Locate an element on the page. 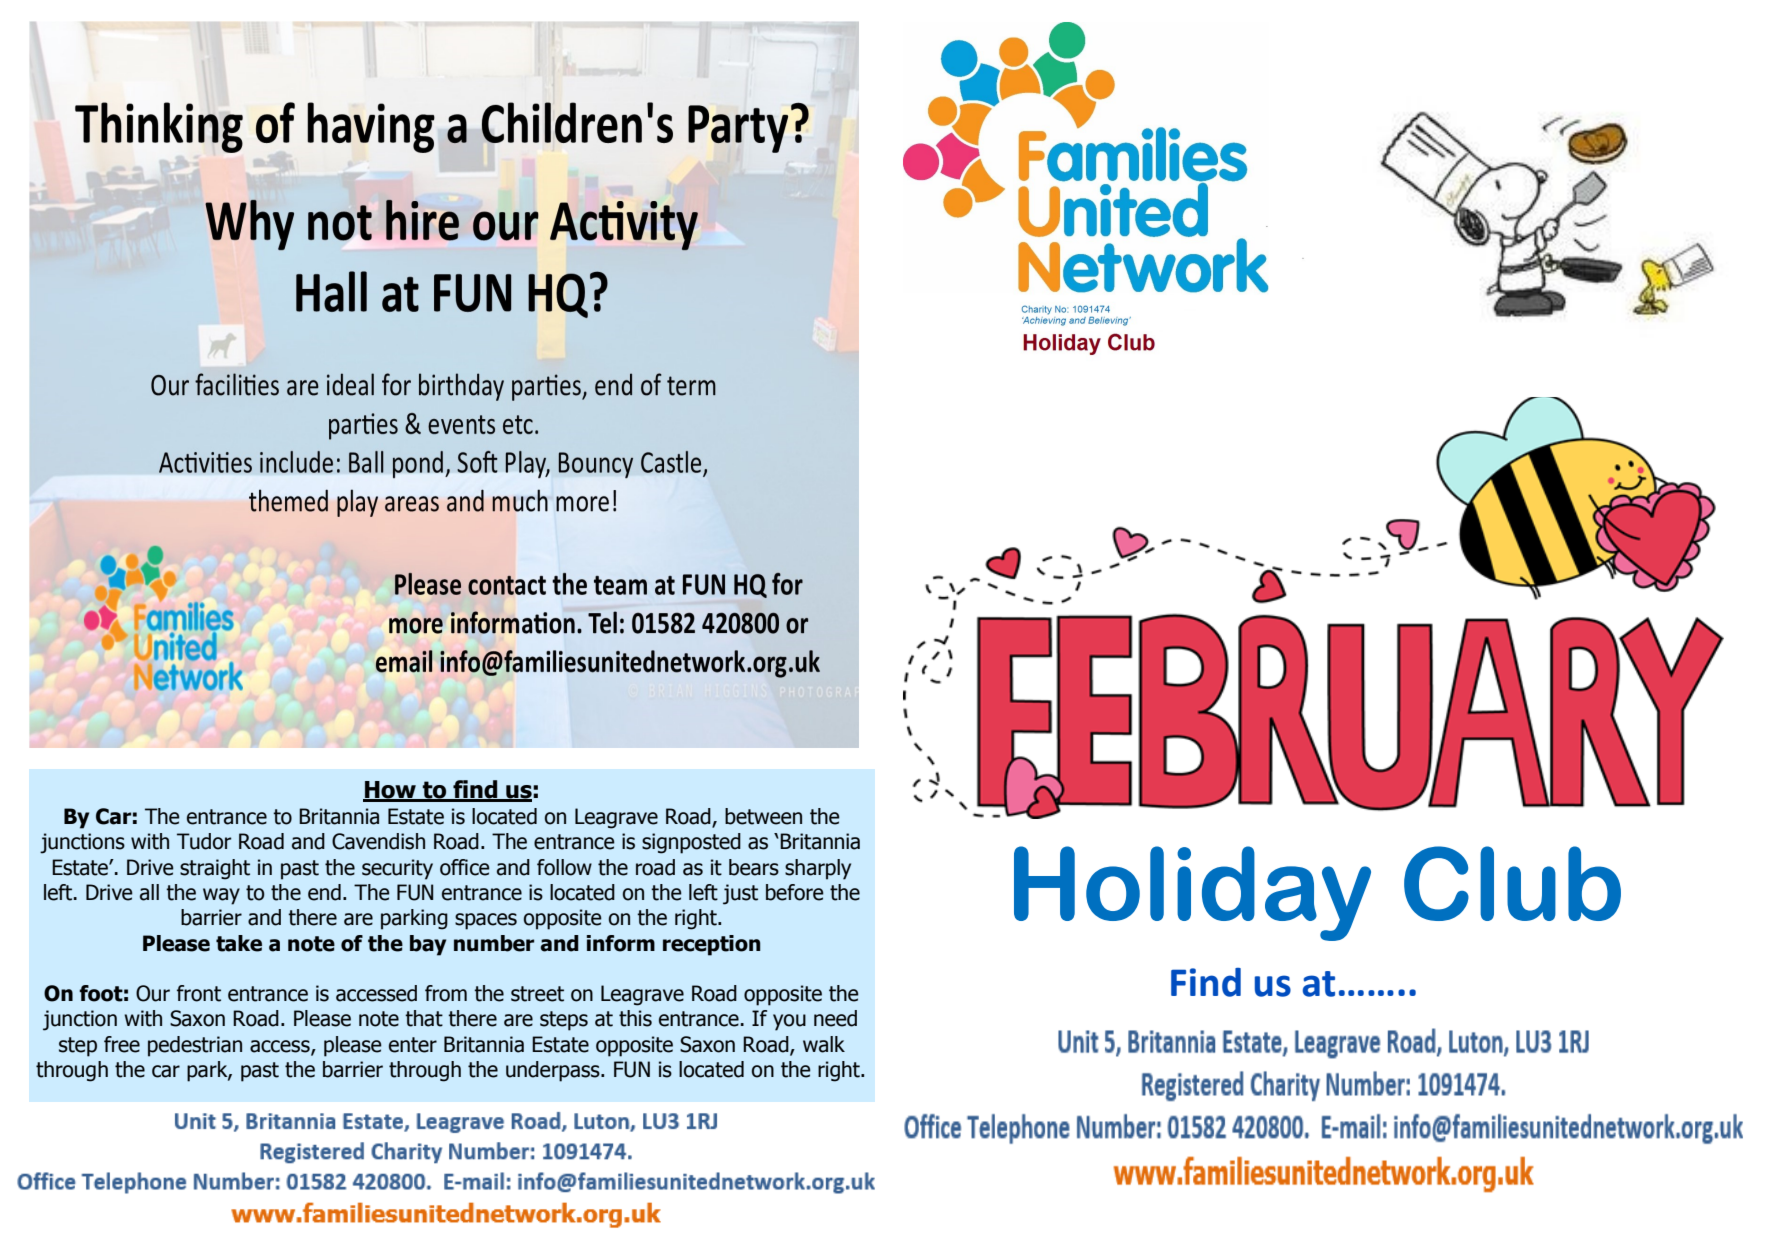 The height and width of the image is (1249, 1766). How is located at coordinates (390, 791).
